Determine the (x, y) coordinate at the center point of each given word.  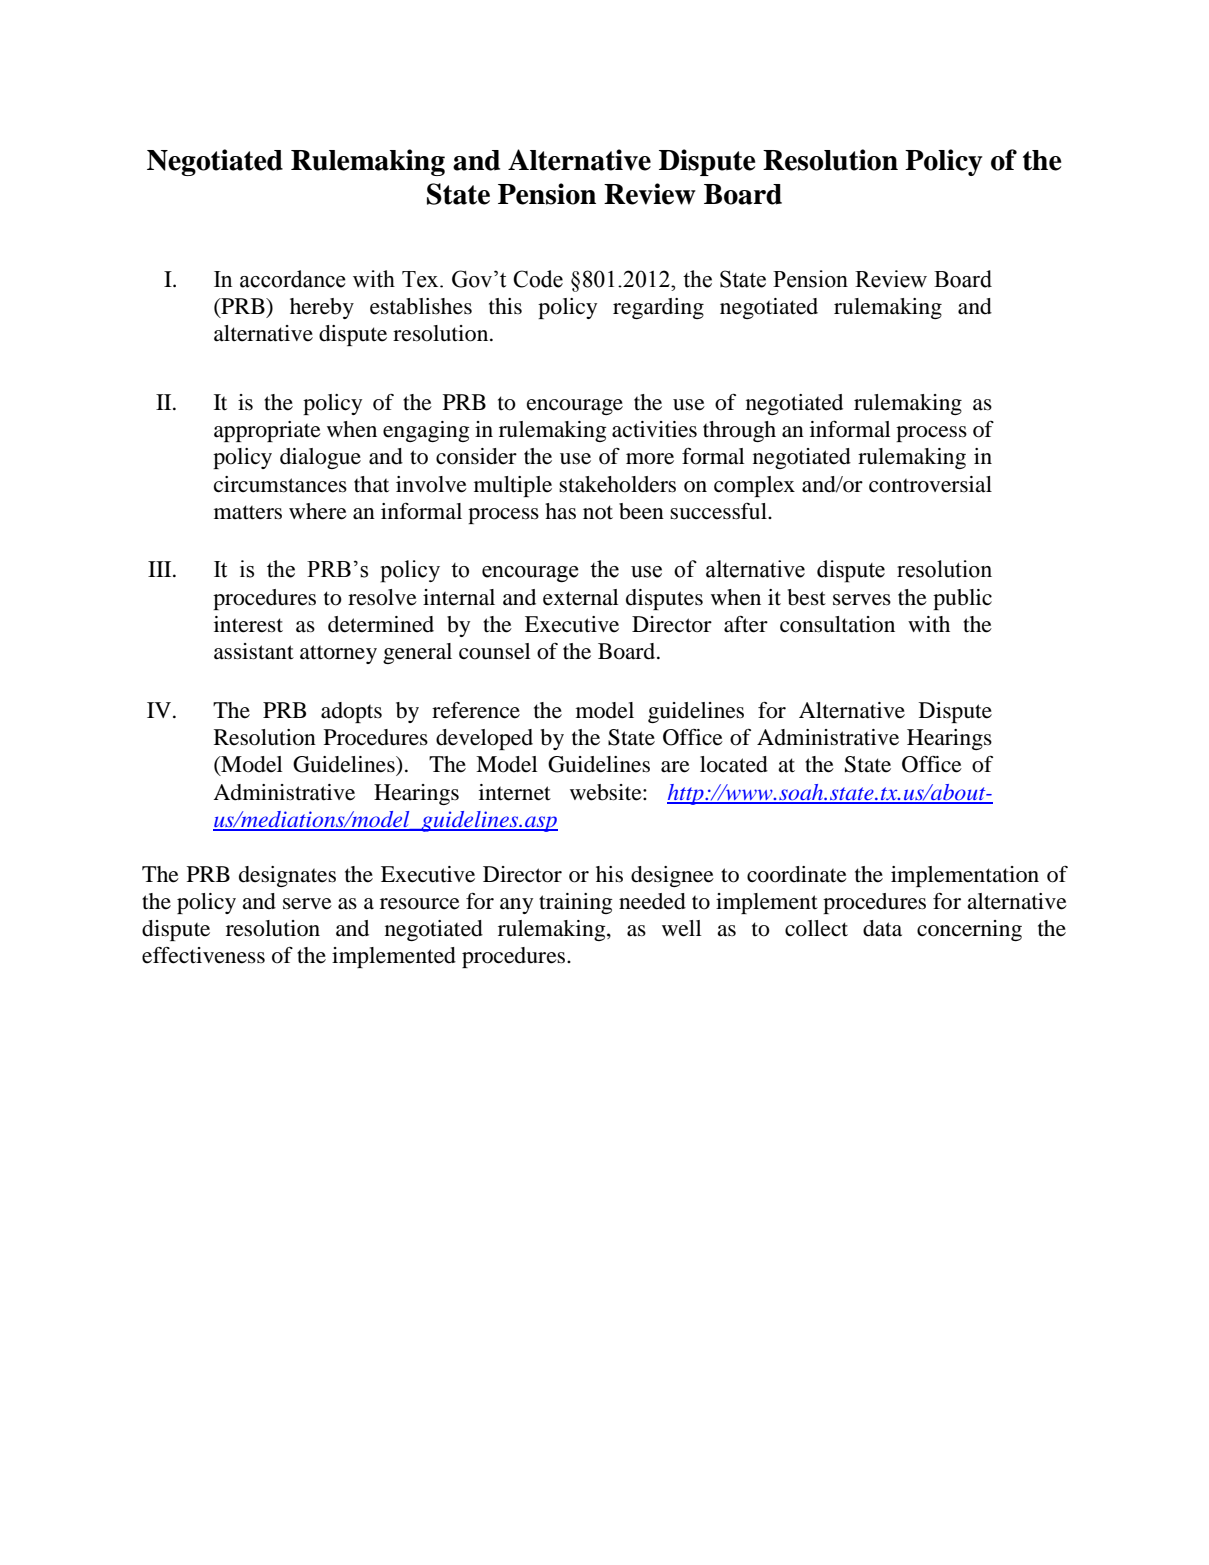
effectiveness (203, 955)
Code (538, 279)
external (581, 597)
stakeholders (617, 484)
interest (248, 624)
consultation (837, 624)
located (734, 764)
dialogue (320, 458)
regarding (658, 308)
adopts (351, 712)
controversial (930, 484)
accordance (293, 279)
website (607, 792)
